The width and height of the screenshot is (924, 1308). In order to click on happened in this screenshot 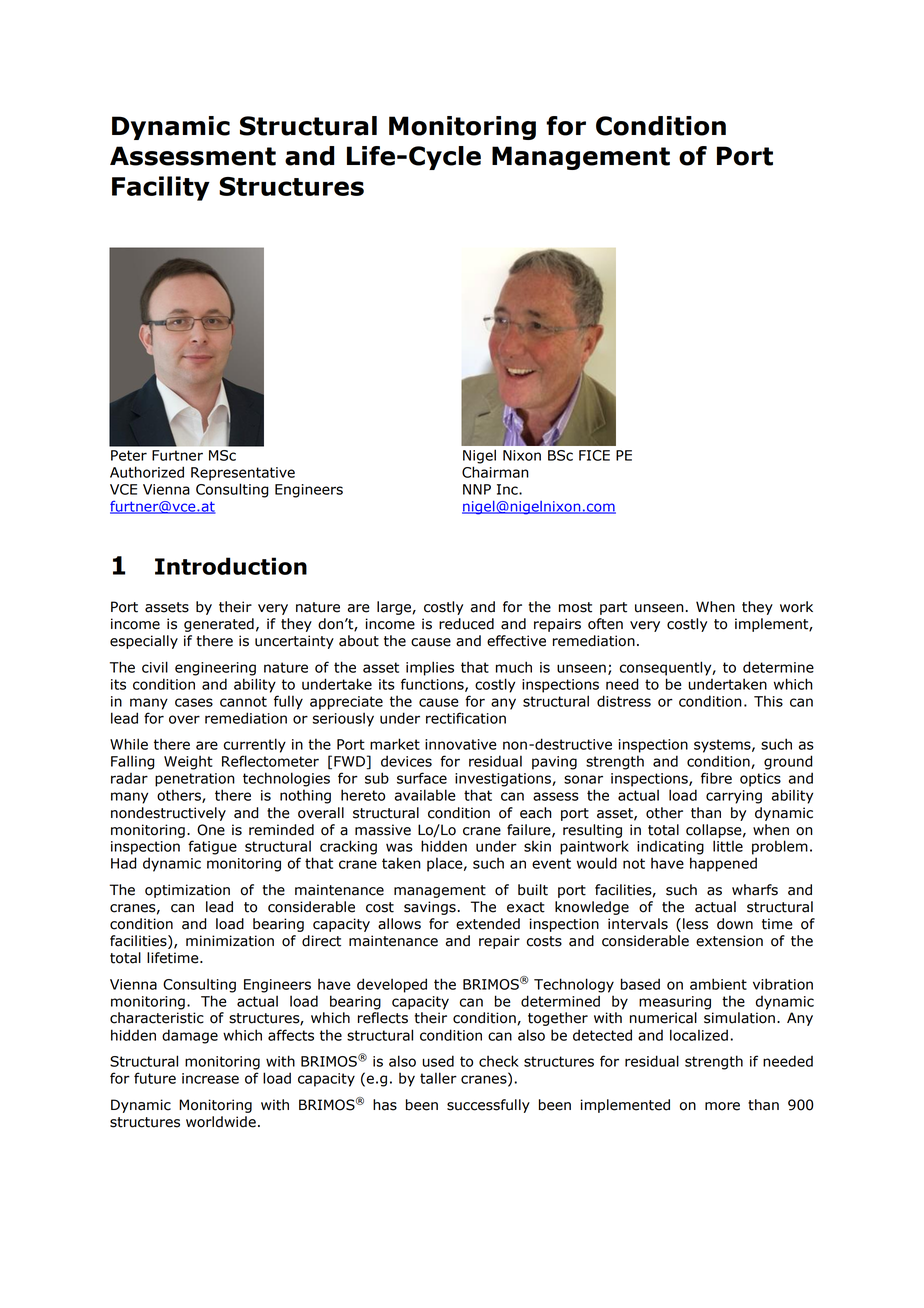, I will do `click(723, 864)`.
